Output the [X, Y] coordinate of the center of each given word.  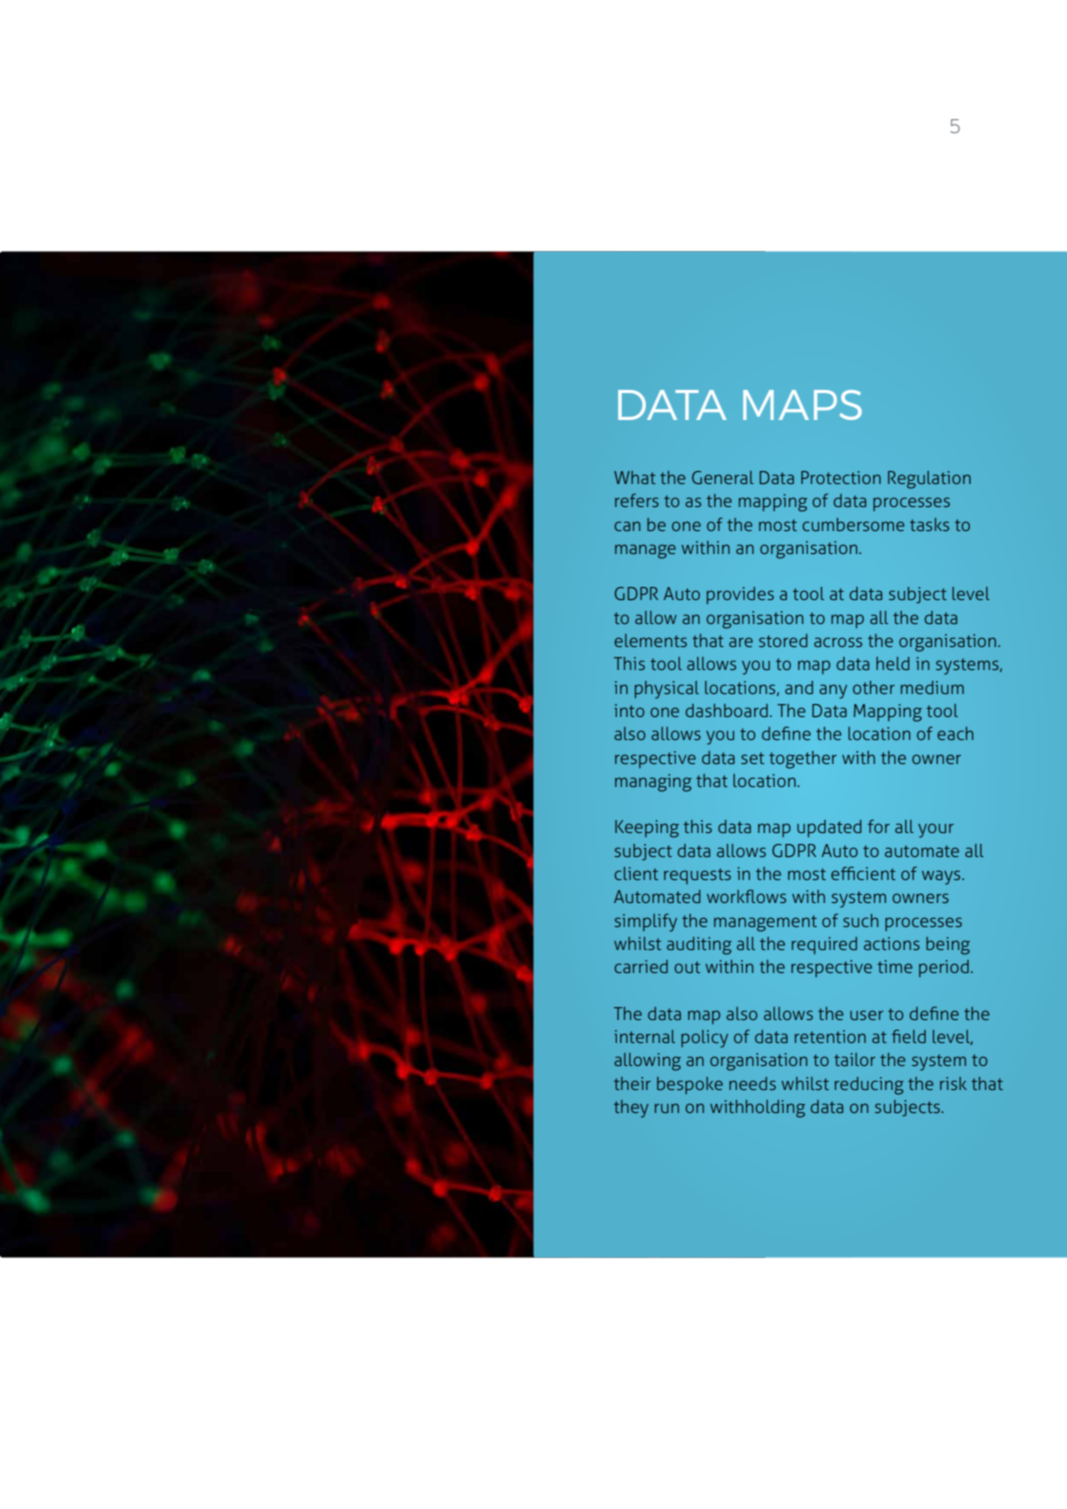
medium [932, 687]
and [799, 687]
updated [829, 828]
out [687, 967]
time [895, 966]
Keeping [647, 829]
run [667, 1108]
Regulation [929, 480]
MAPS [802, 405]
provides [740, 595]
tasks [929, 524]
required [824, 945]
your [936, 830]
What [635, 477]
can [627, 526]
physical [667, 690]
